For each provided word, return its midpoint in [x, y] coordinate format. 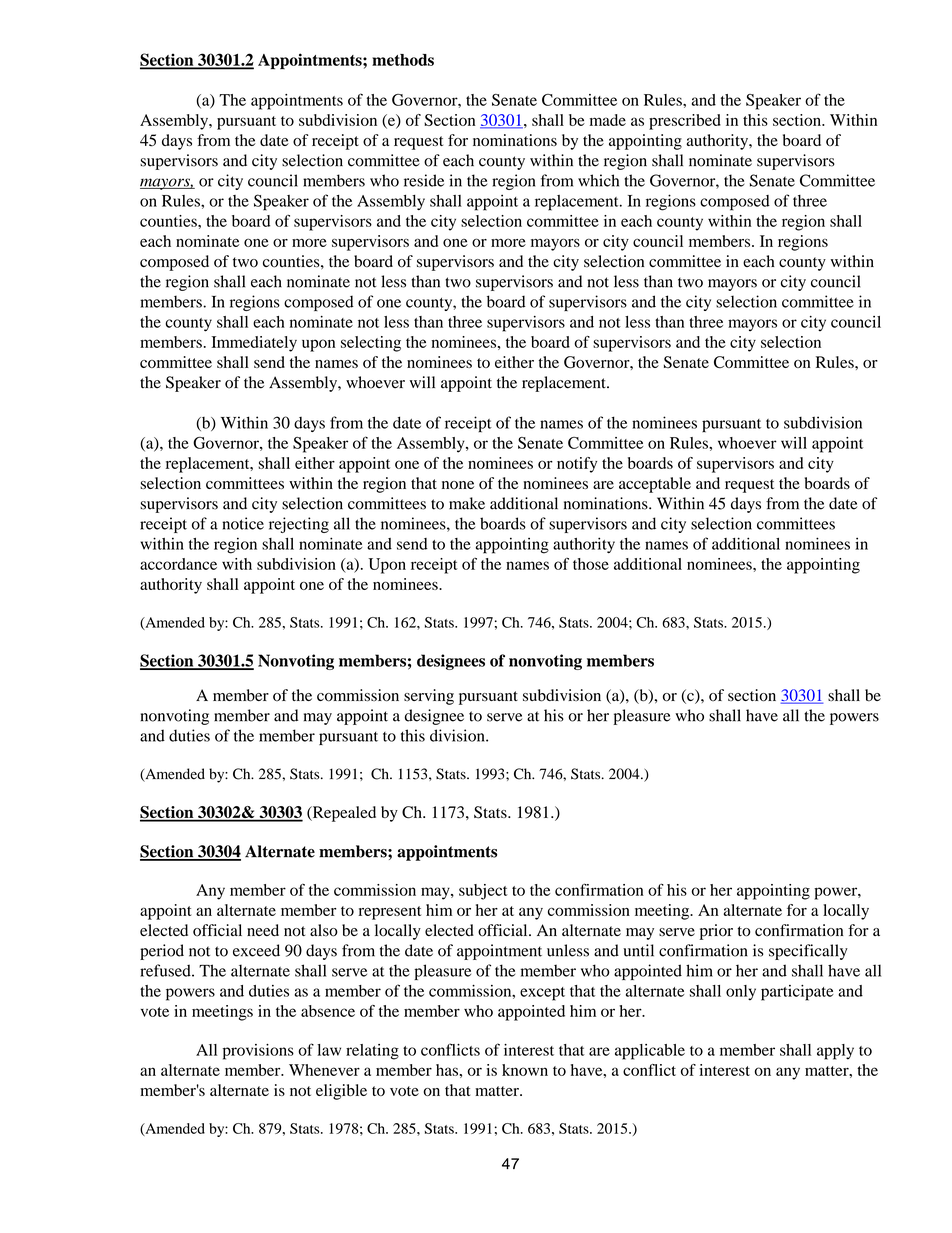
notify [577, 465]
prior [716, 932]
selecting [371, 344]
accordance [178, 564]
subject [483, 892]
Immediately [254, 344]
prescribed [685, 122]
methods [403, 60]
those [591, 564]
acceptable [655, 485]
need [263, 930]
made [608, 120]
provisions [258, 1052]
